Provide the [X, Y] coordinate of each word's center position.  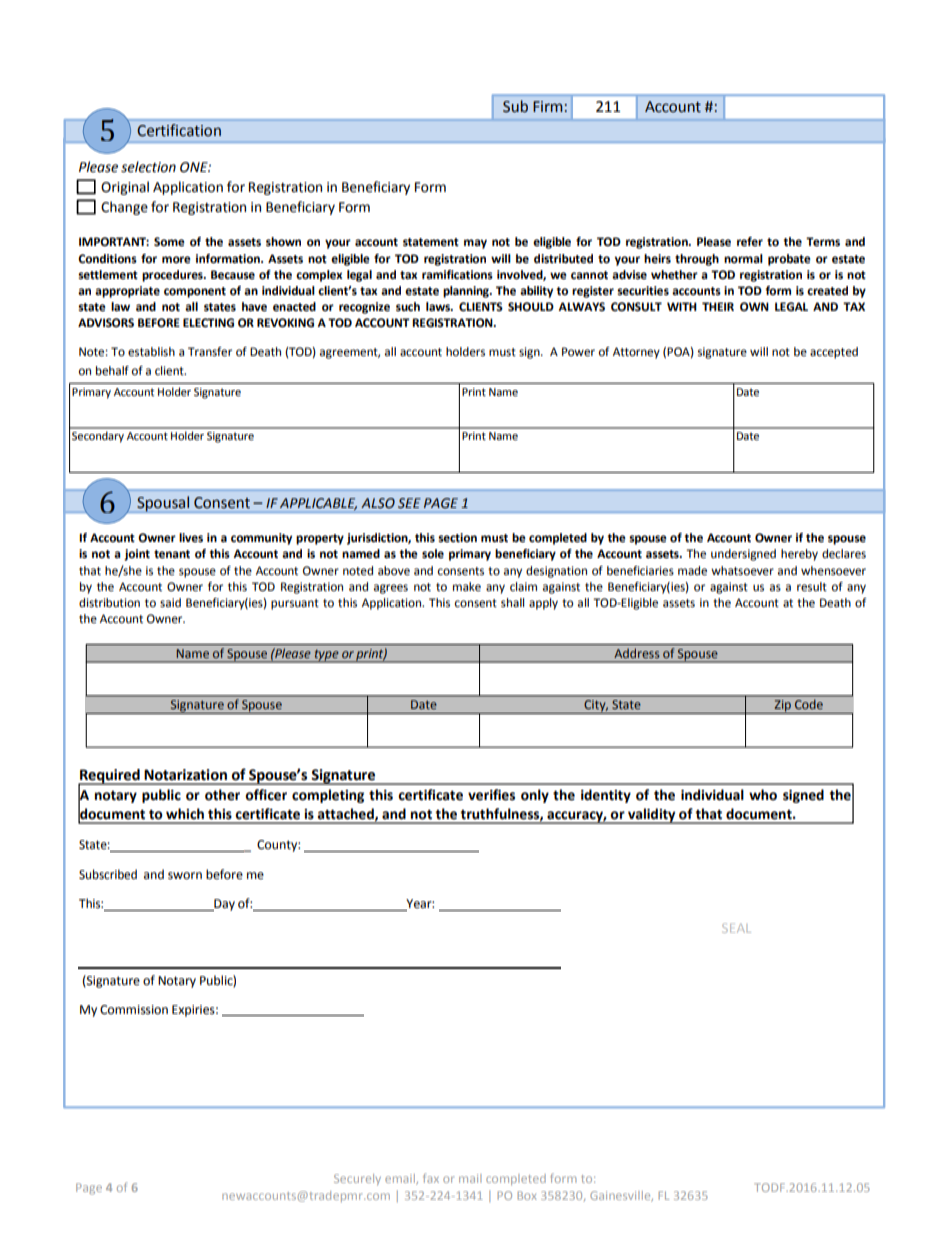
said [170, 602]
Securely [357, 1179]
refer [750, 242]
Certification [179, 130]
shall [512, 602]
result [812, 587]
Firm [548, 106]
